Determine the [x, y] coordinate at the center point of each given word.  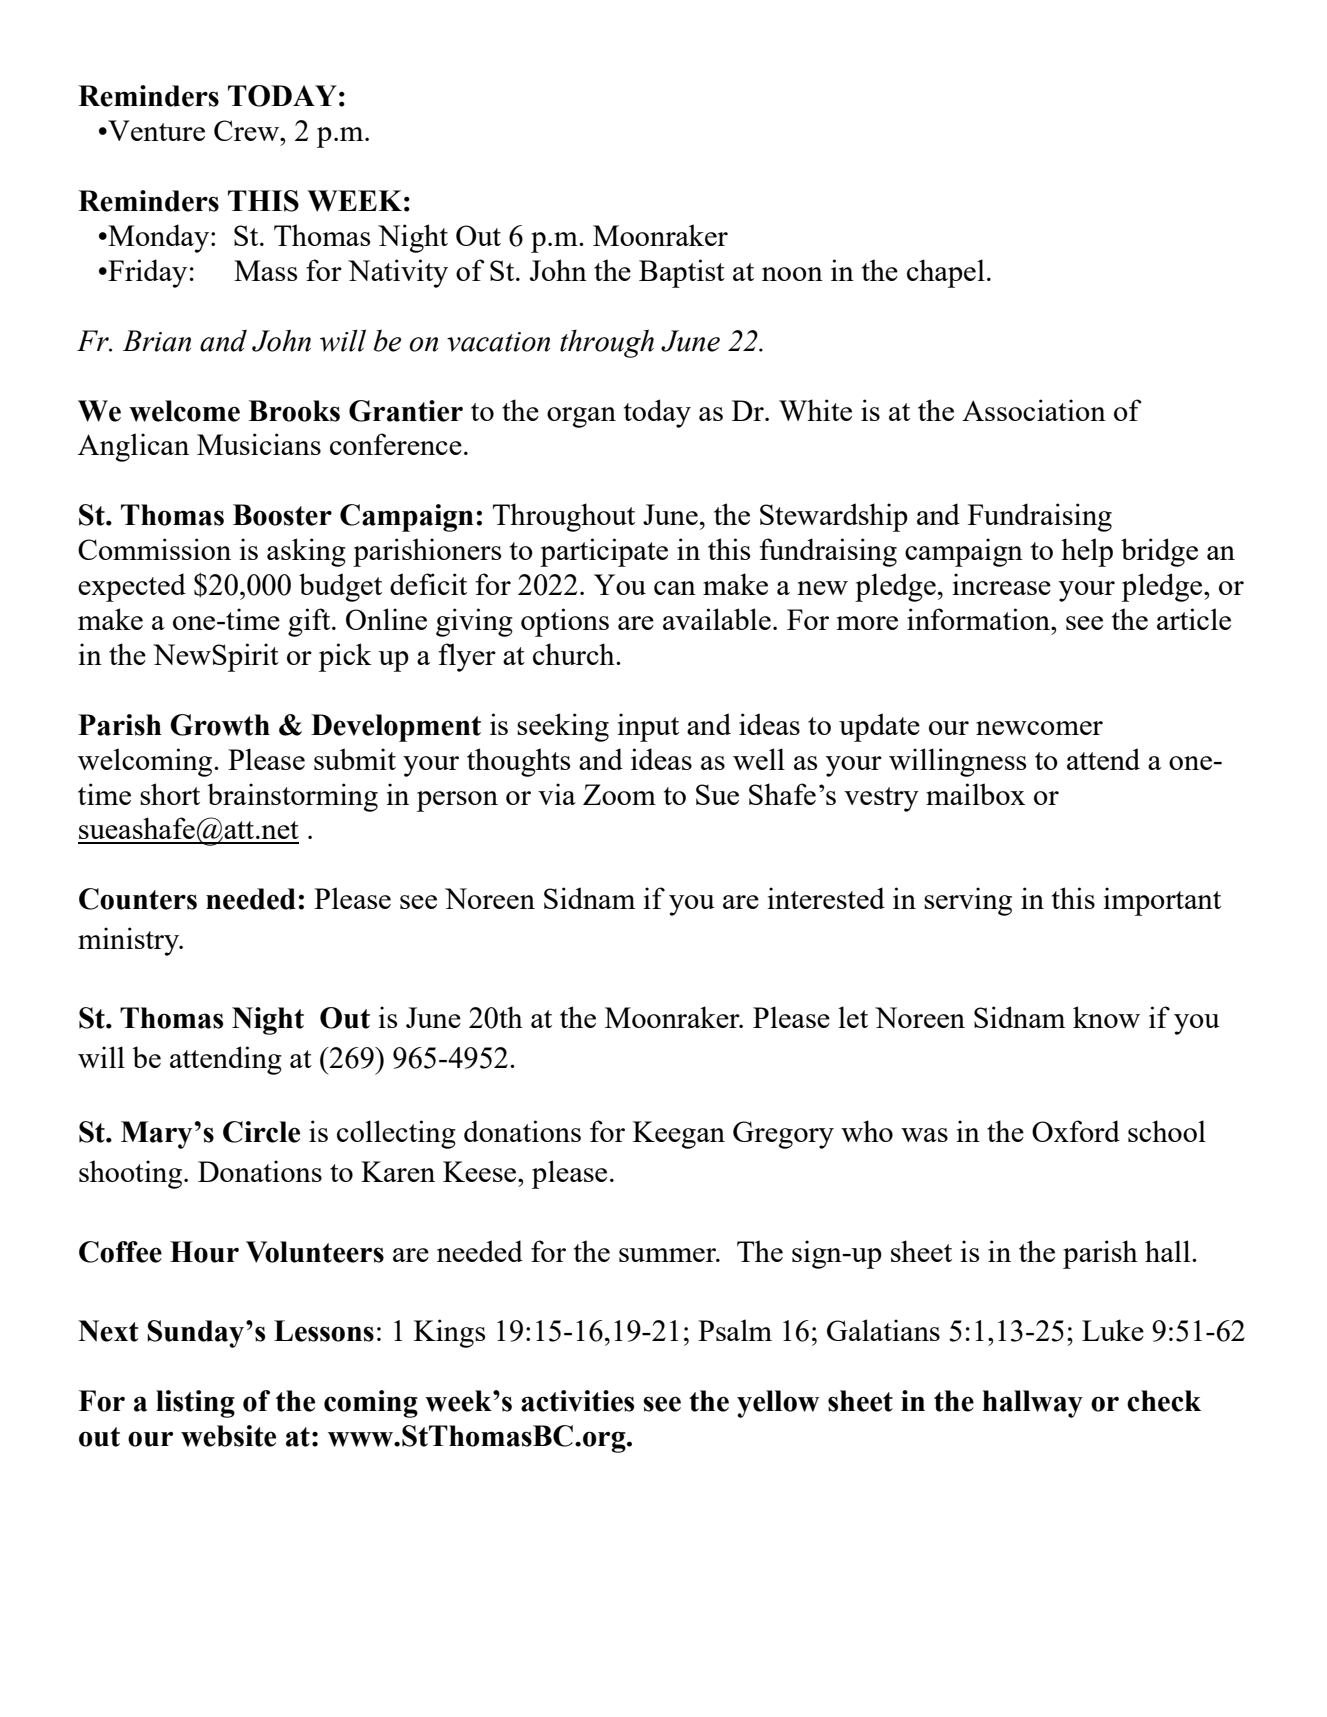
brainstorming [292, 797]
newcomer [1039, 728]
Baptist [682, 273]
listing [195, 1404]
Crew [247, 130]
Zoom [619, 794]
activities [577, 1401]
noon [792, 274]
